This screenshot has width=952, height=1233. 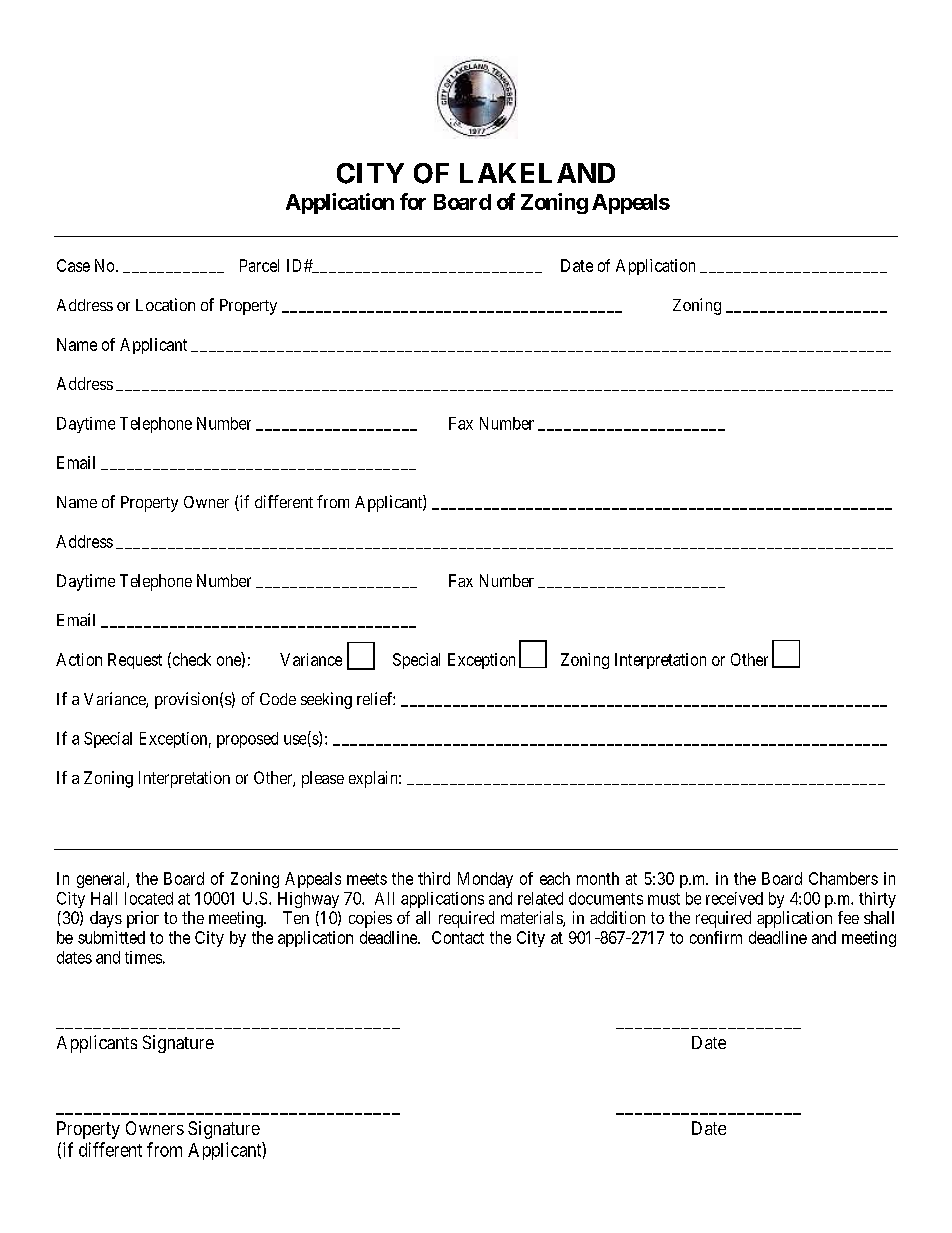 What do you see at coordinates (326, 700) in the screenshot?
I see `seeking` at bounding box center [326, 700].
